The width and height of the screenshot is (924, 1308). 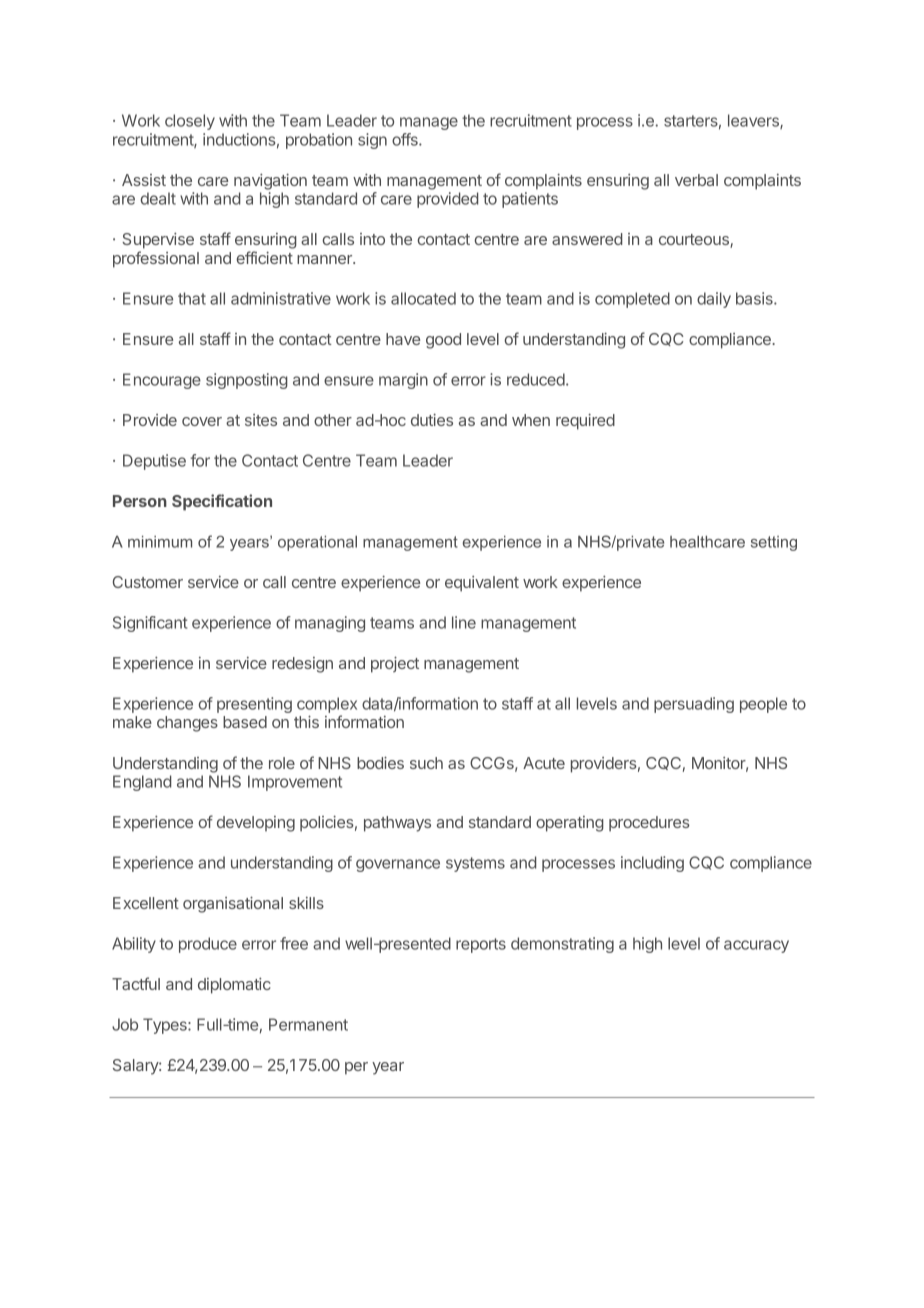 What do you see at coordinates (222, 502) in the screenshot?
I see `Specification` at bounding box center [222, 502].
